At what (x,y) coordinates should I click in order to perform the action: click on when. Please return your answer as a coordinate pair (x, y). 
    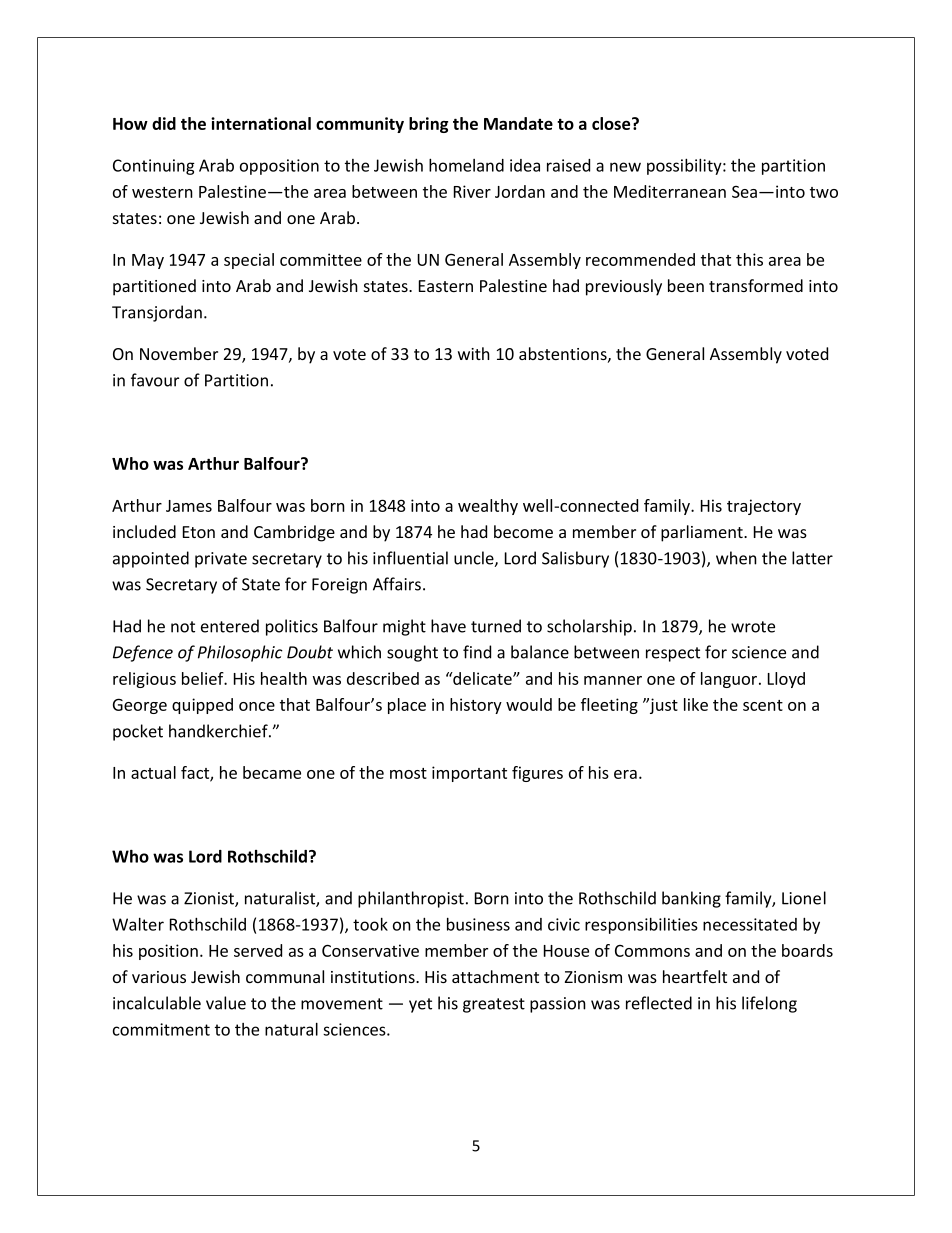
    Looking at the image, I should click on (736, 558).
